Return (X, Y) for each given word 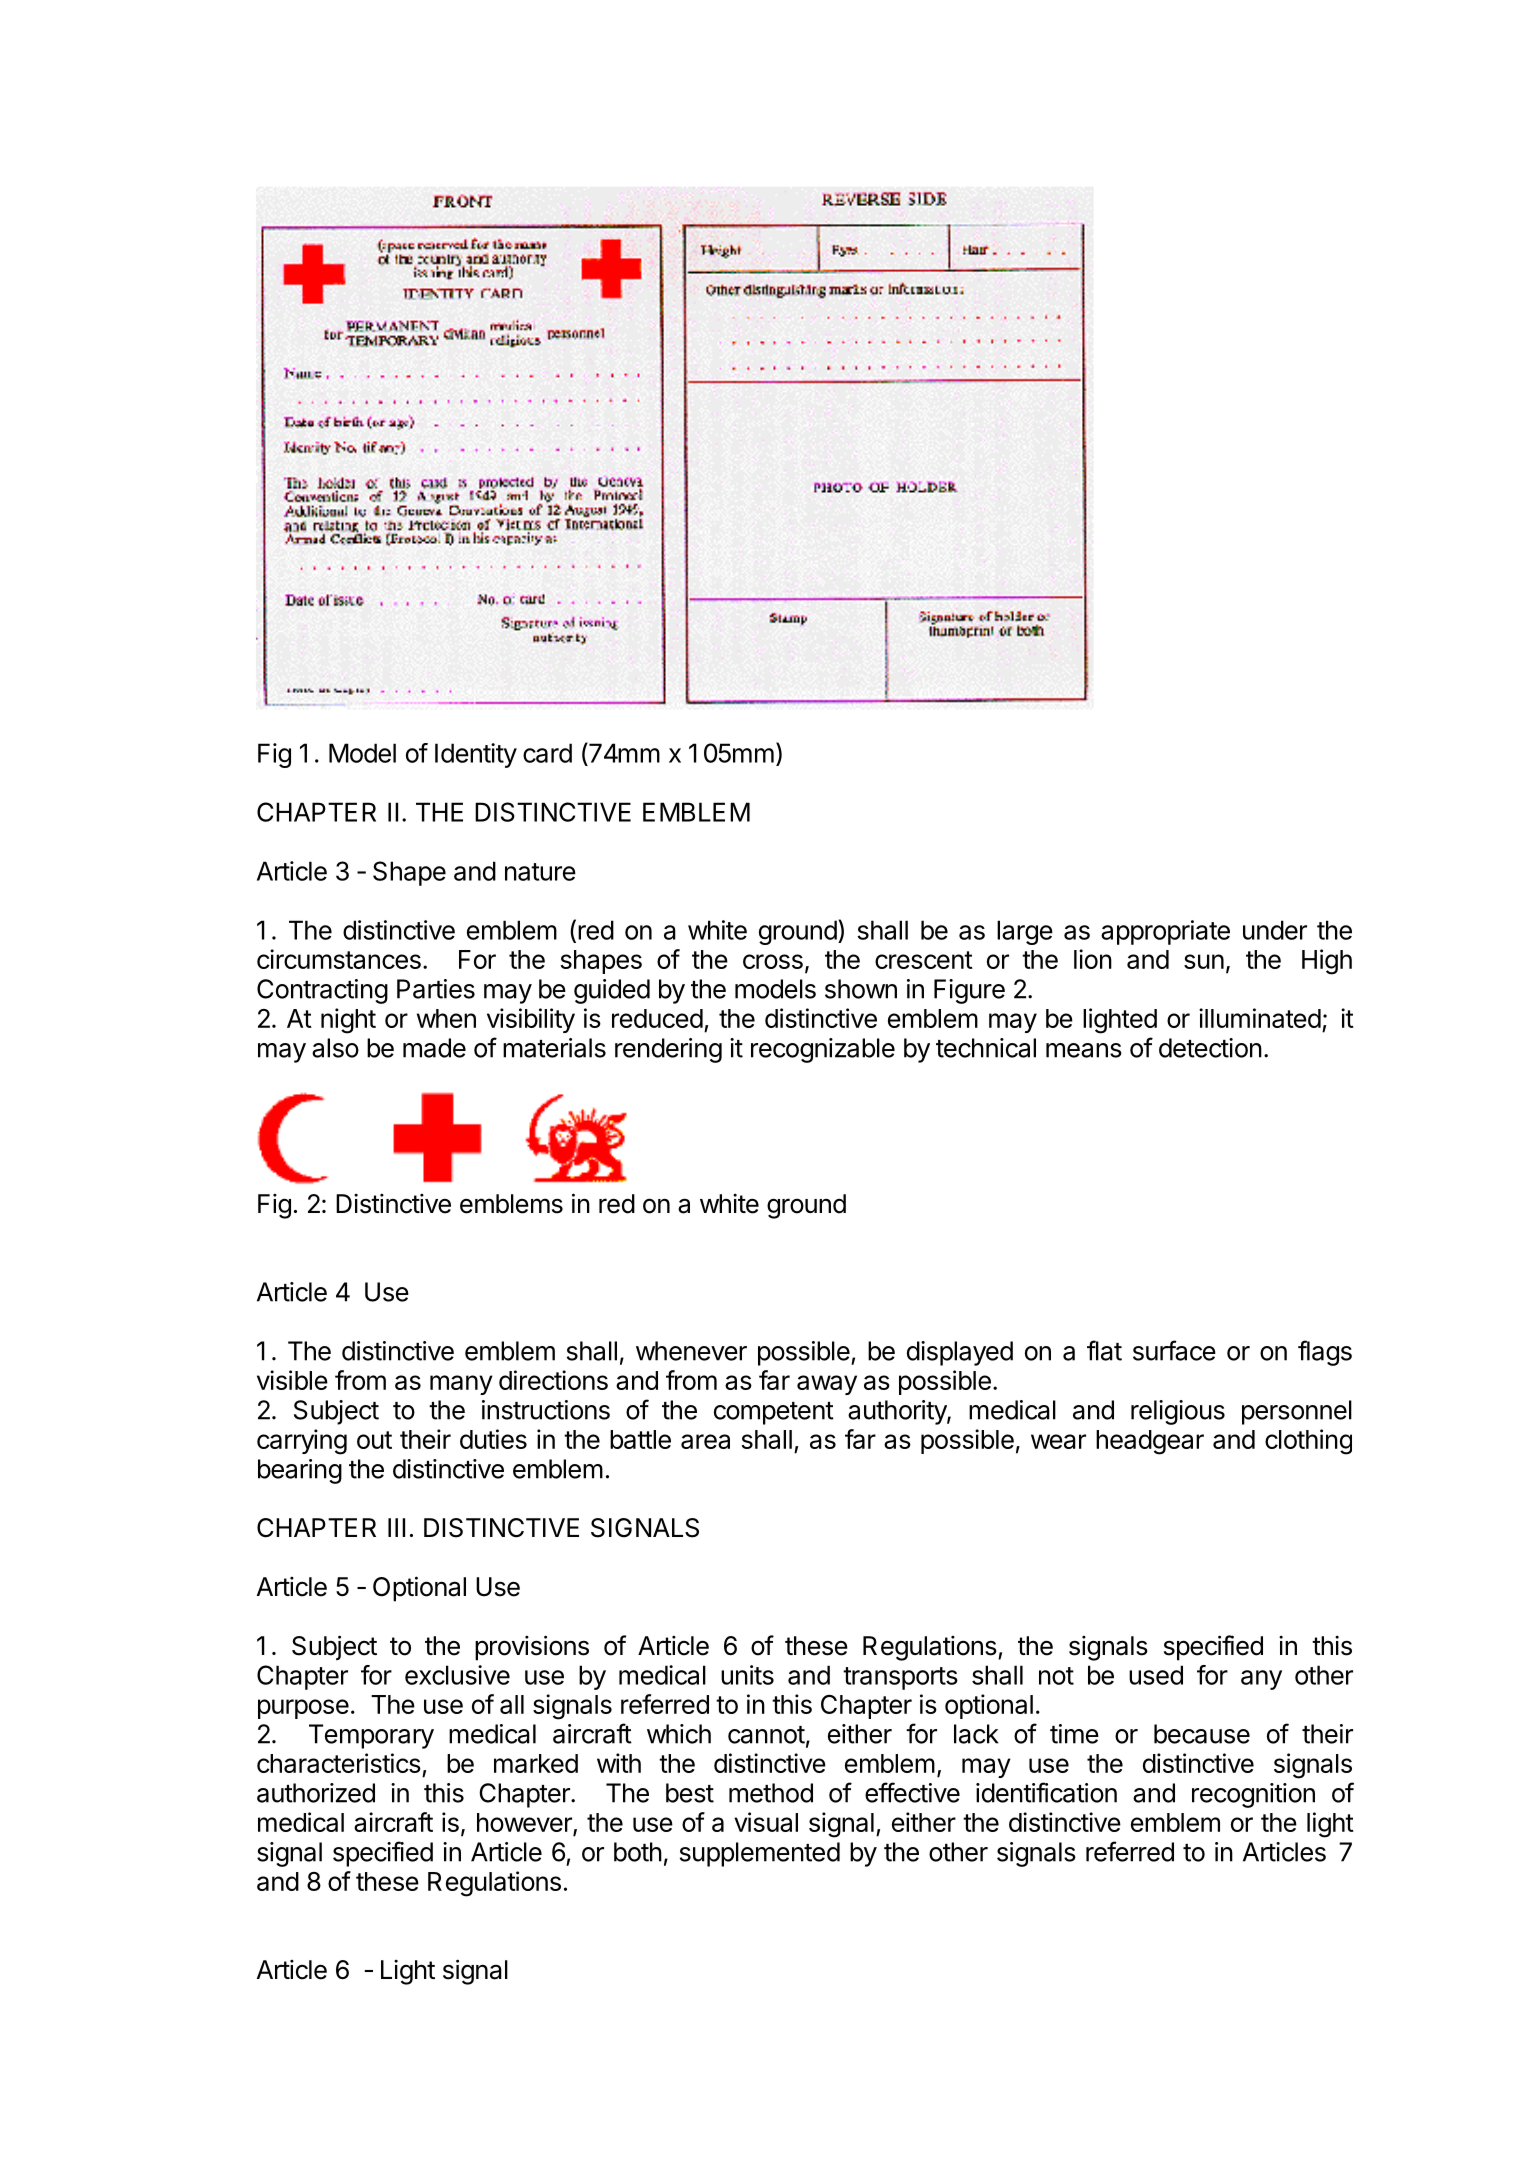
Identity (476, 755)
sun (1204, 961)
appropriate (1165, 932)
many (461, 1385)
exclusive (457, 1675)
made (434, 1048)
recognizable (823, 1050)
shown (861, 989)
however (525, 1824)
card (547, 753)
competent (774, 1413)
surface (1174, 1350)
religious (1178, 1412)
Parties (436, 989)
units (747, 1675)
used (1156, 1675)
